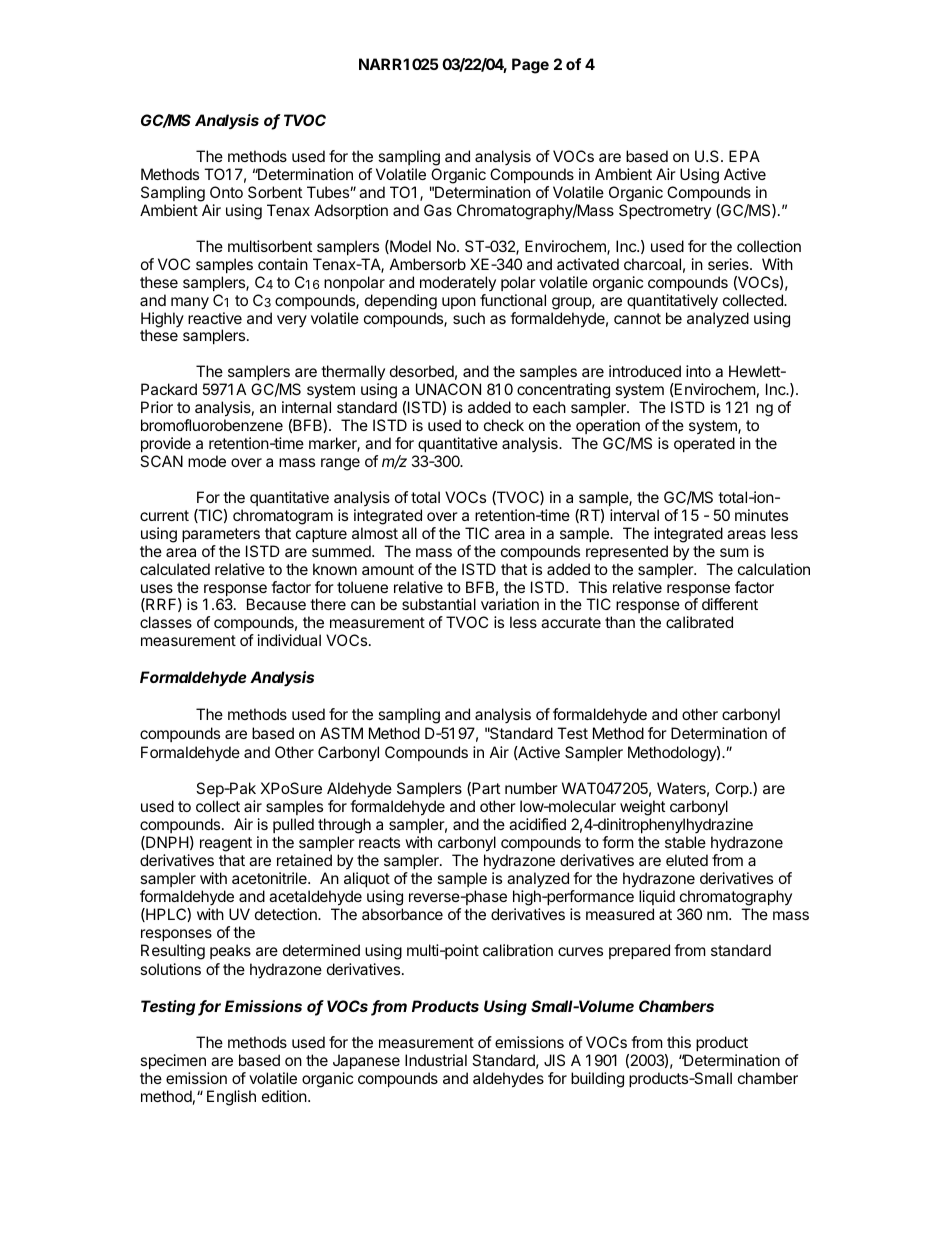 The image size is (952, 1233). What do you see at coordinates (665, 211) in the image?
I see `Spectrometry` at bounding box center [665, 211].
